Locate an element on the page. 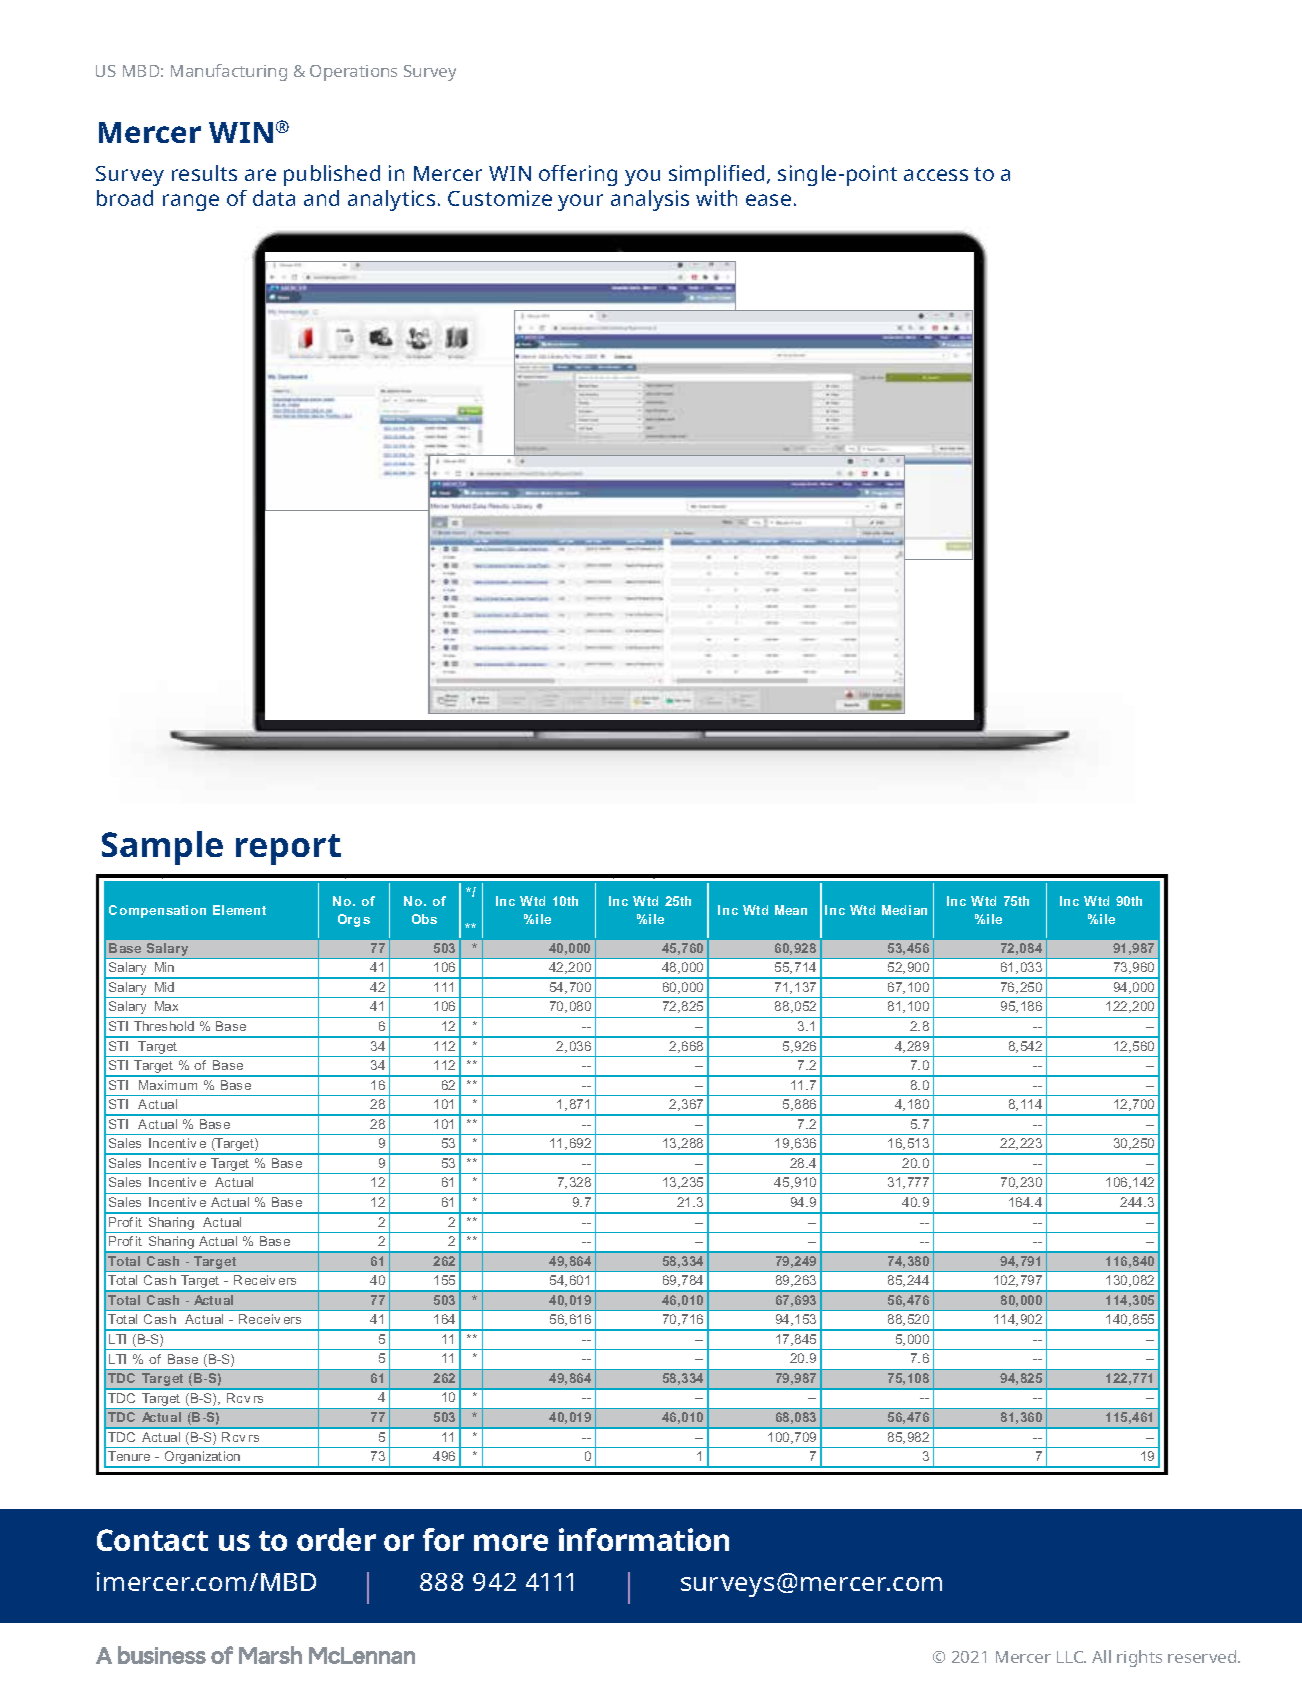 This document has width=1302, height=1686. analysis is located at coordinates (650, 200).
